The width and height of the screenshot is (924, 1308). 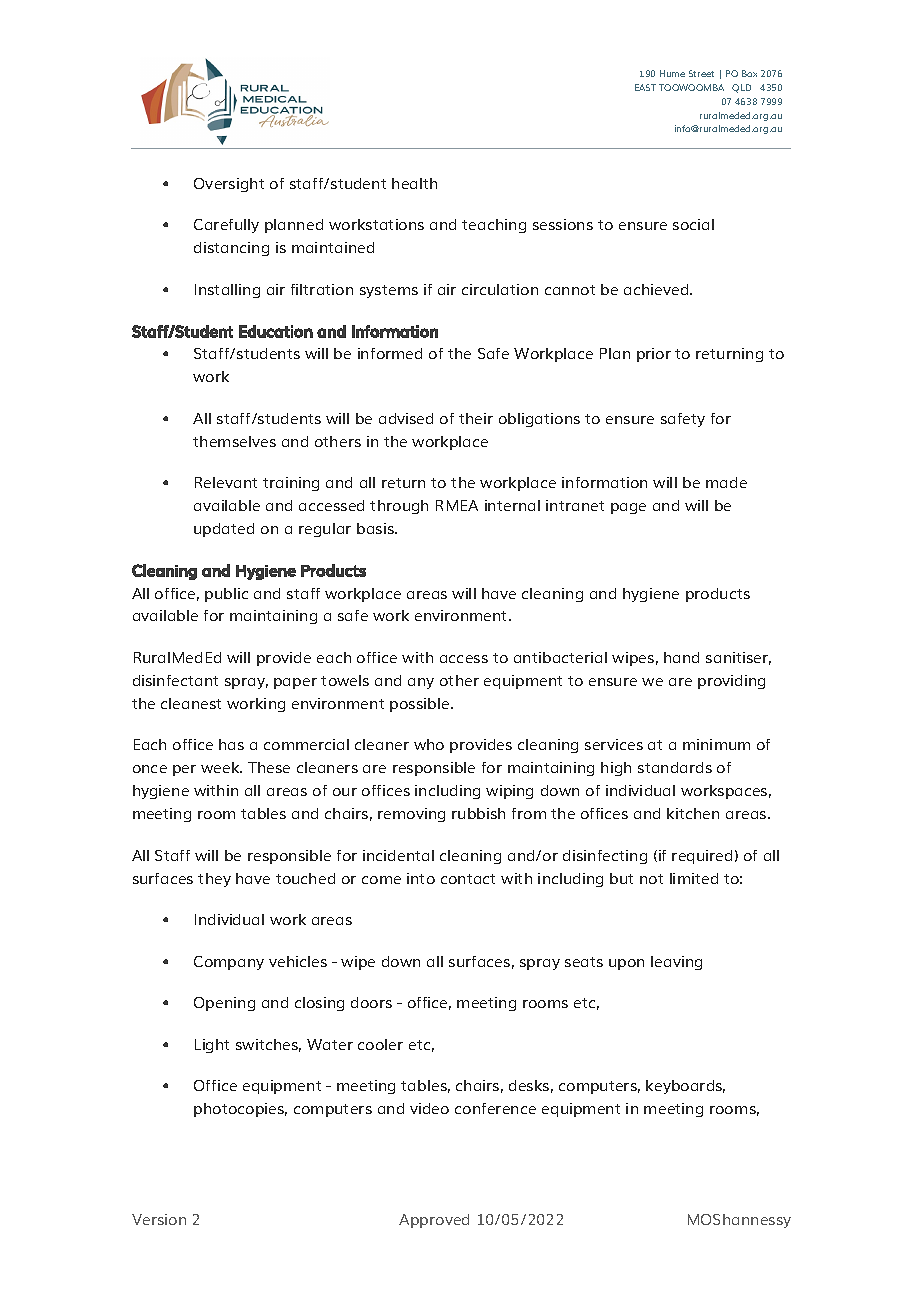 I want to click on prior, so click(x=654, y=355).
